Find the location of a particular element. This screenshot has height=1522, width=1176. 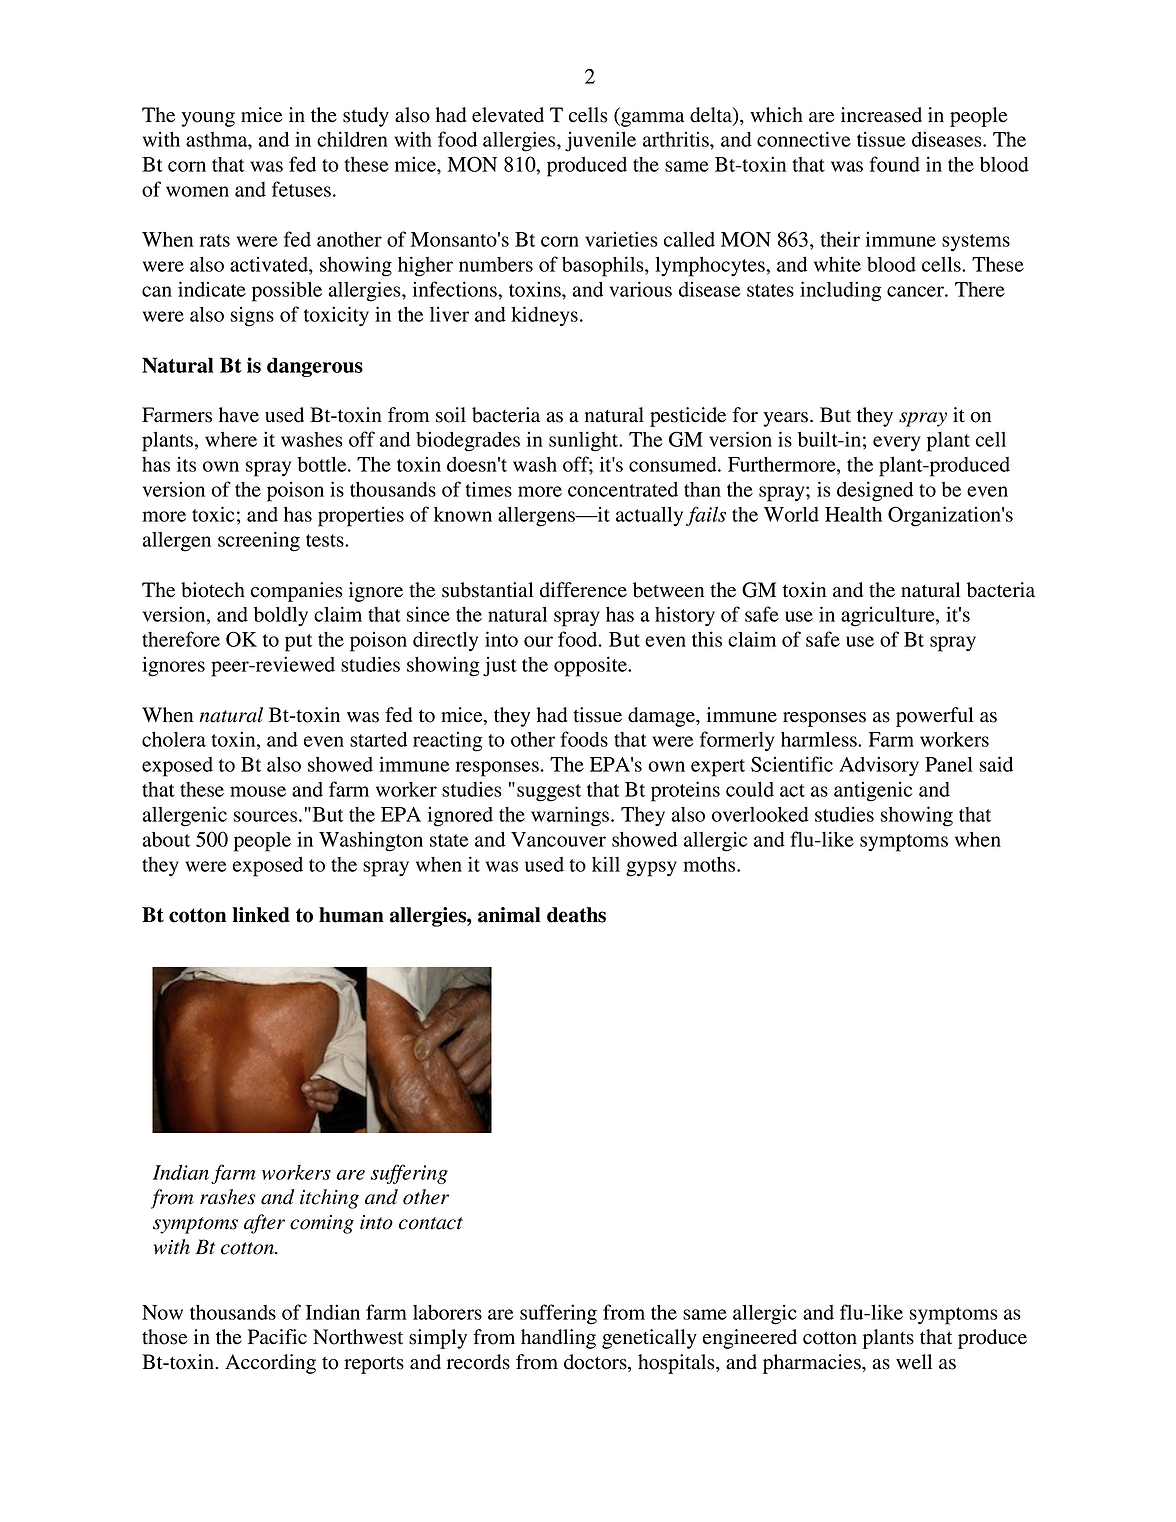

found is located at coordinates (894, 164).
